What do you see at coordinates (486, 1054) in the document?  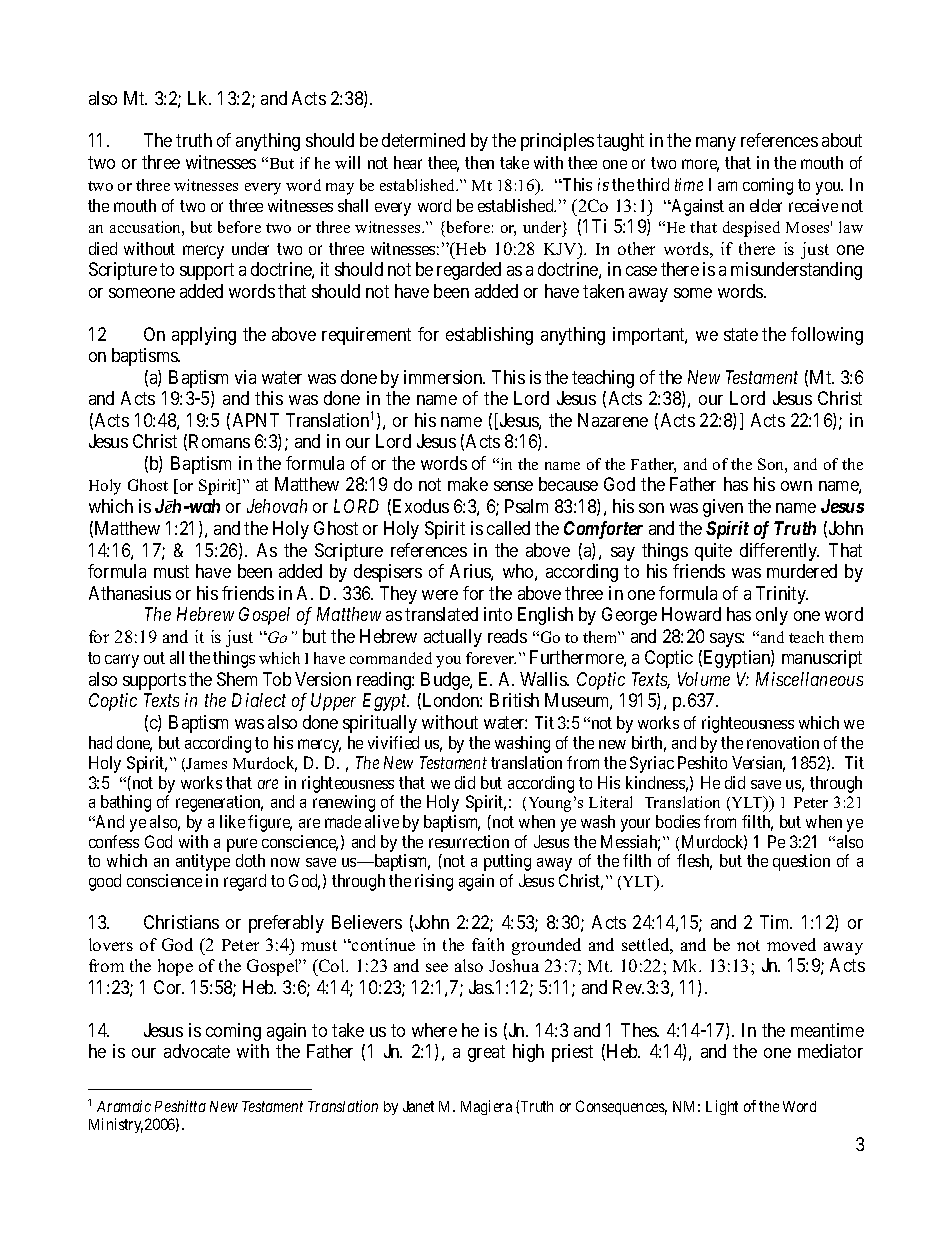 I see `great` at bounding box center [486, 1054].
